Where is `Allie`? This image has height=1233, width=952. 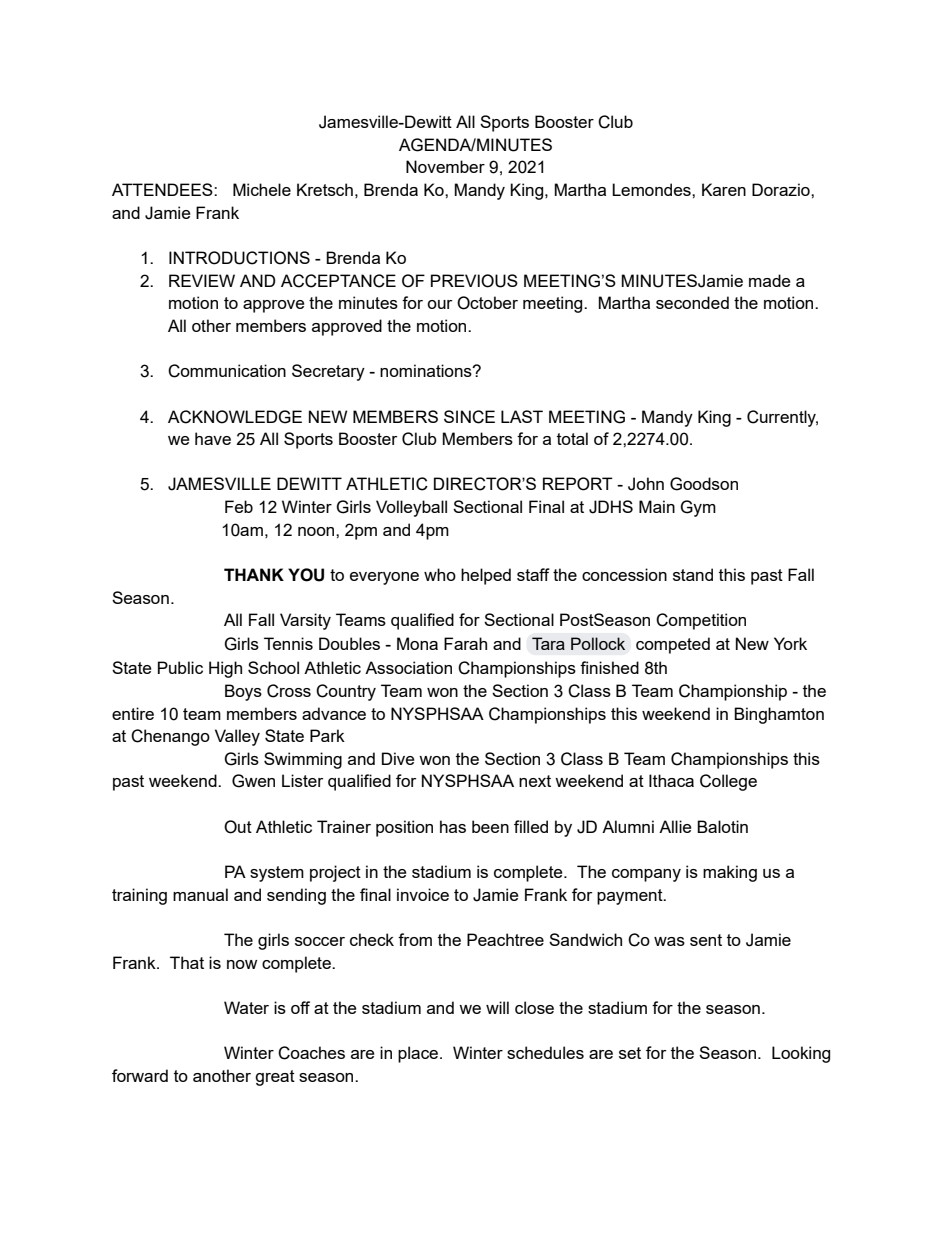
Allie is located at coordinates (675, 826).
